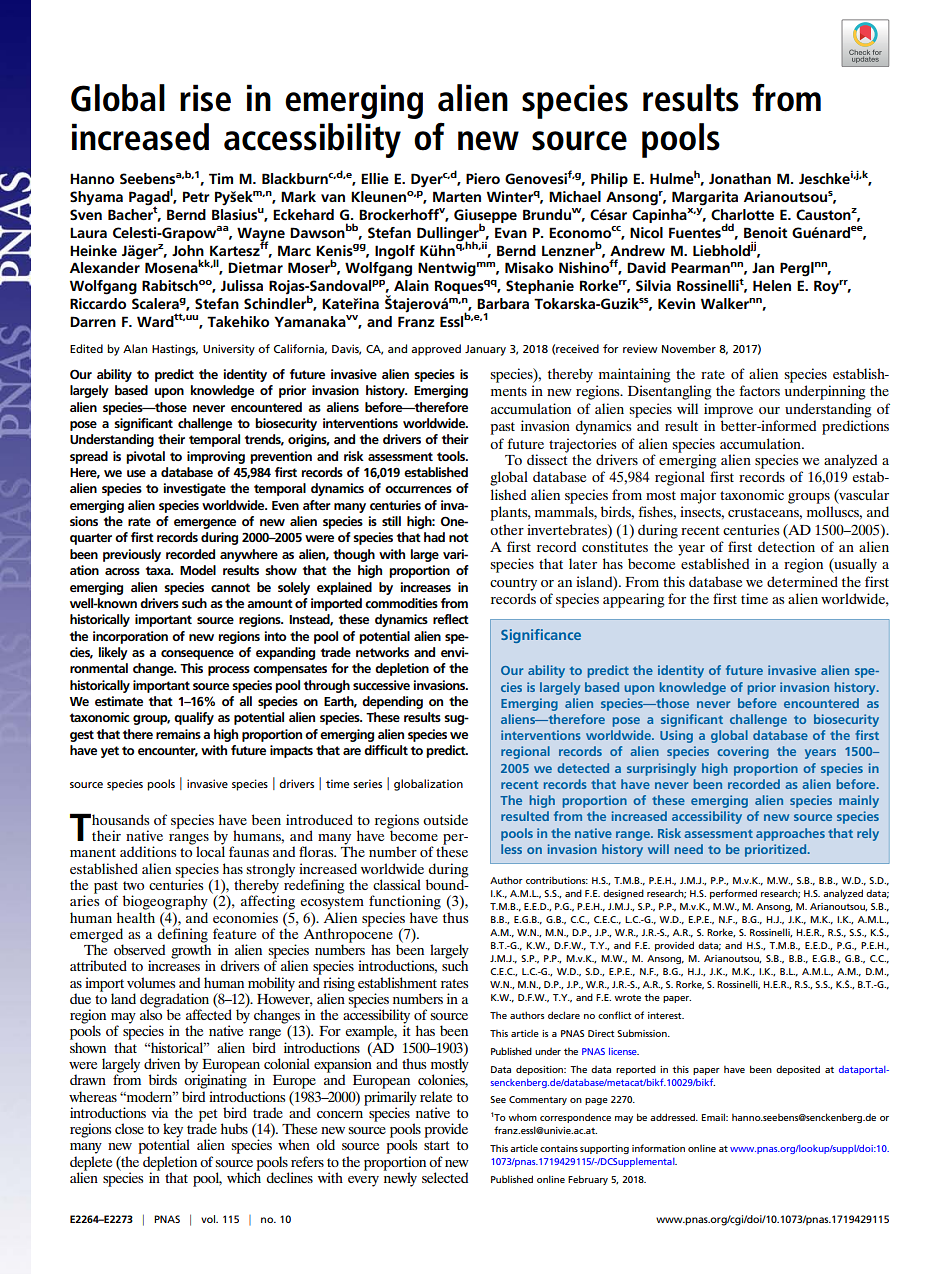  What do you see at coordinates (740, 178) in the screenshot?
I see `Jonathan` at bounding box center [740, 178].
